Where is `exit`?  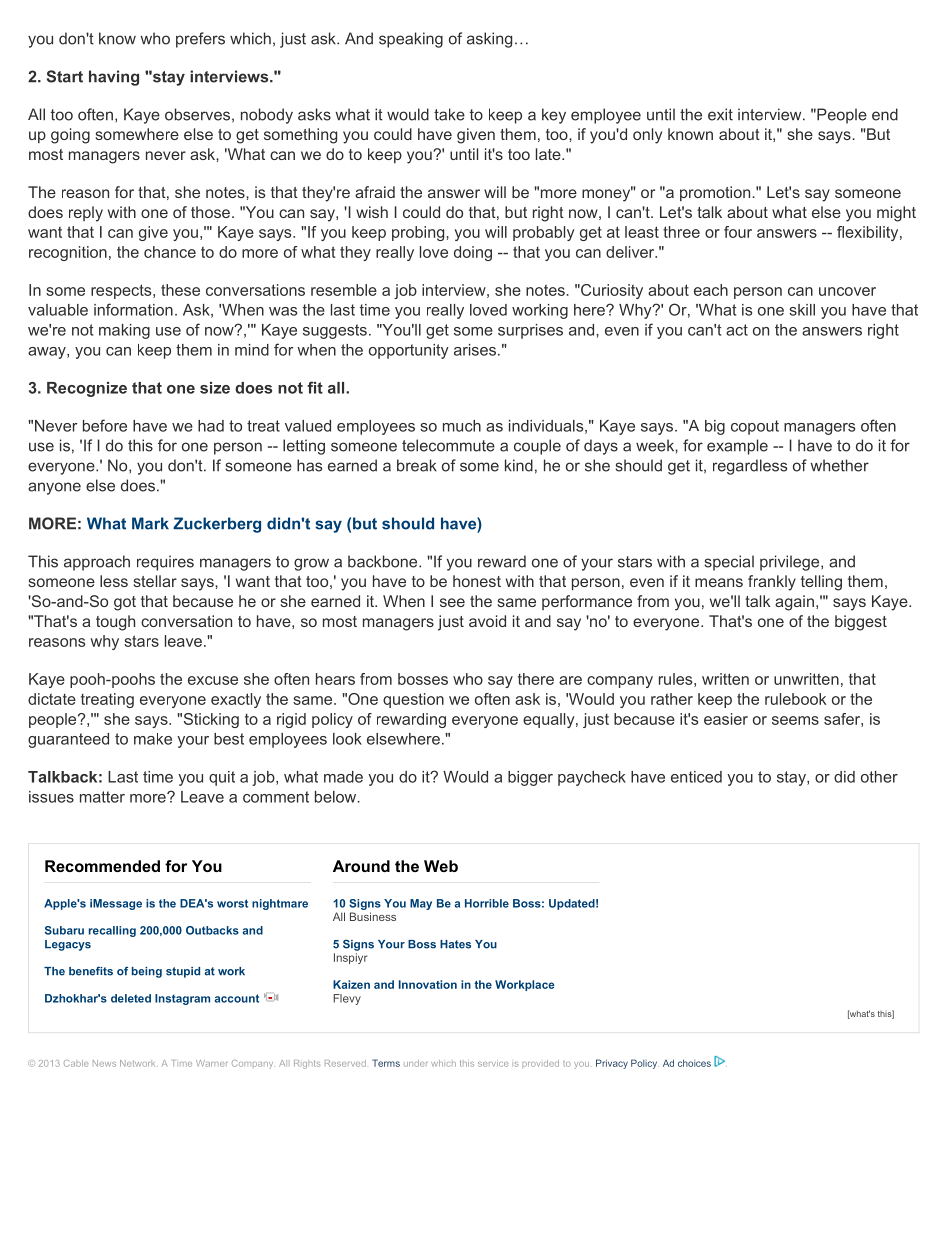
exit is located at coordinates (720, 114).
